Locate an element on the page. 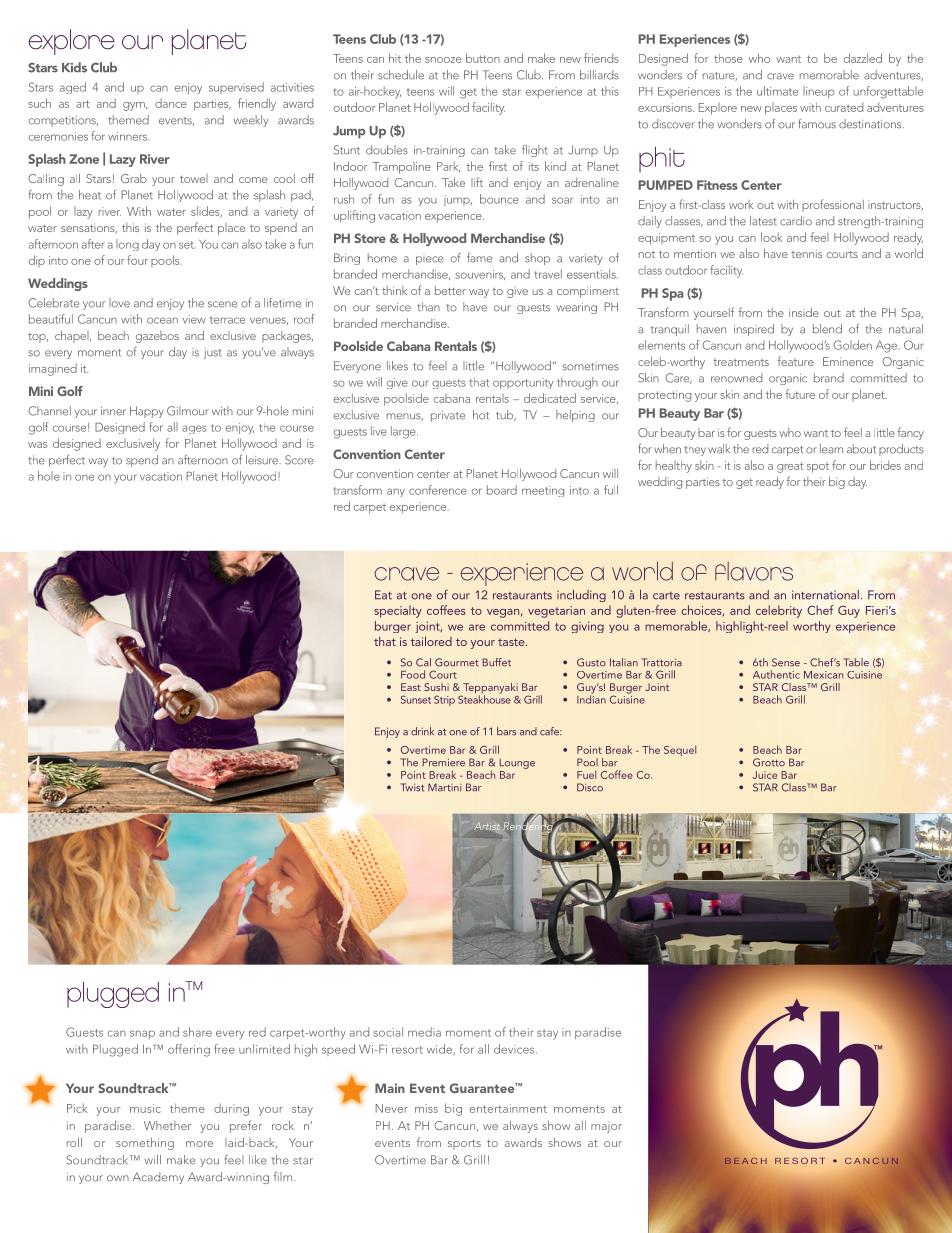 Image resolution: width=952 pixels, height=1233 pixels. something is located at coordinates (145, 1143).
